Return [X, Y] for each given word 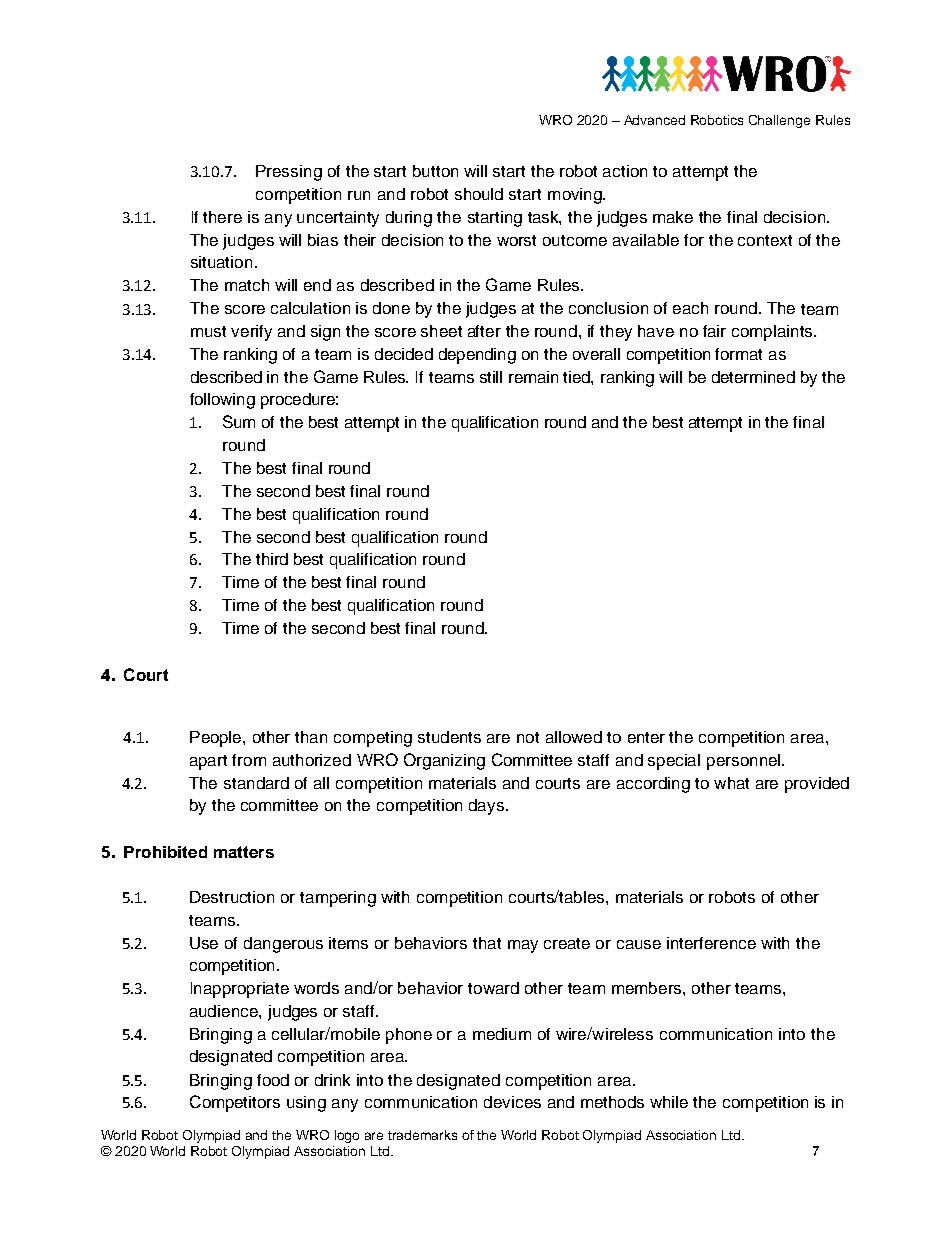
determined [753, 377]
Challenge [779, 121]
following [222, 401]
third [272, 559]
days [488, 807]
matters [244, 852]
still [491, 377]
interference [711, 943]
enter [646, 737]
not [528, 737]
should [479, 194]
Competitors [235, 1103]
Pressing [289, 173]
